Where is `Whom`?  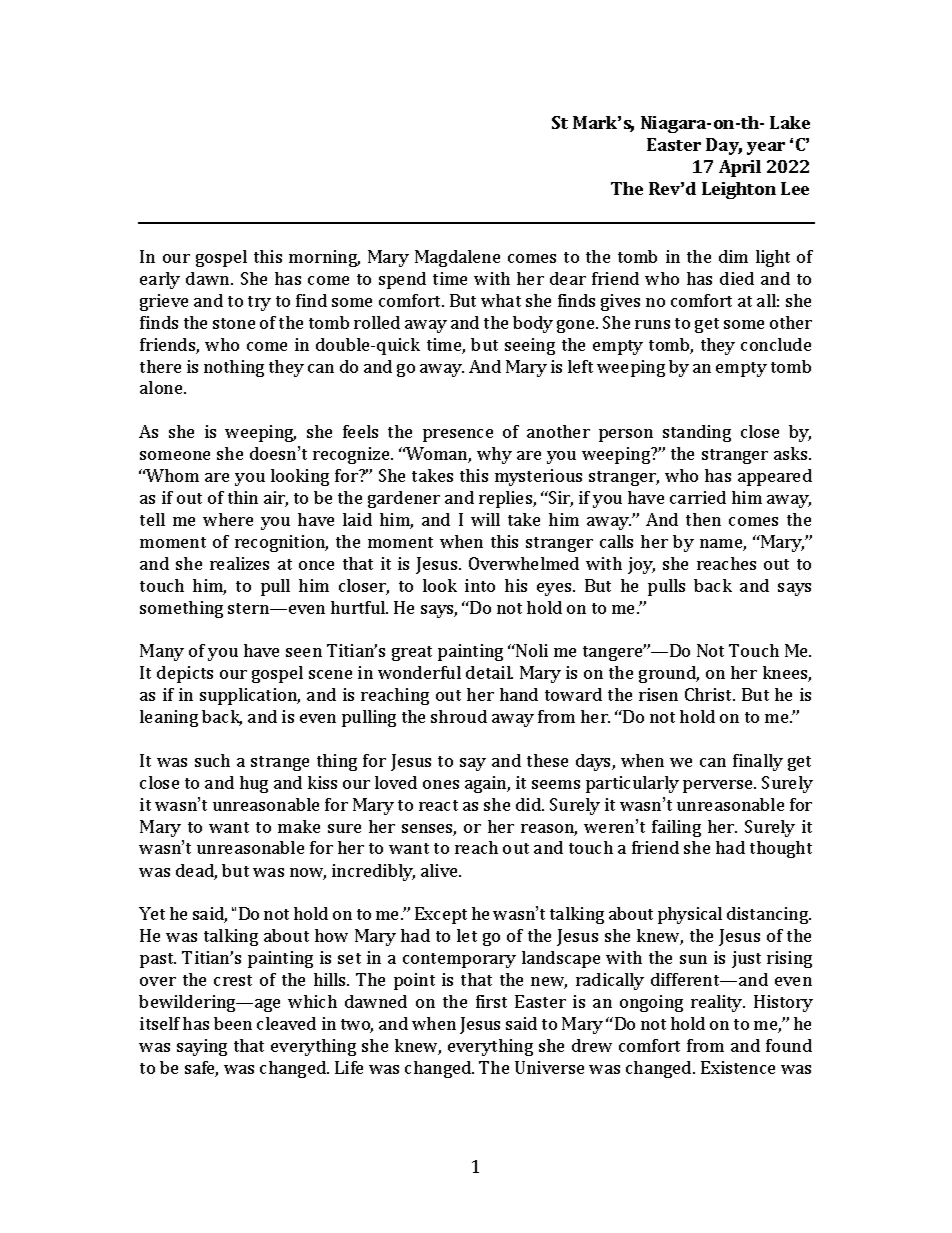 Whom is located at coordinates (172, 475).
